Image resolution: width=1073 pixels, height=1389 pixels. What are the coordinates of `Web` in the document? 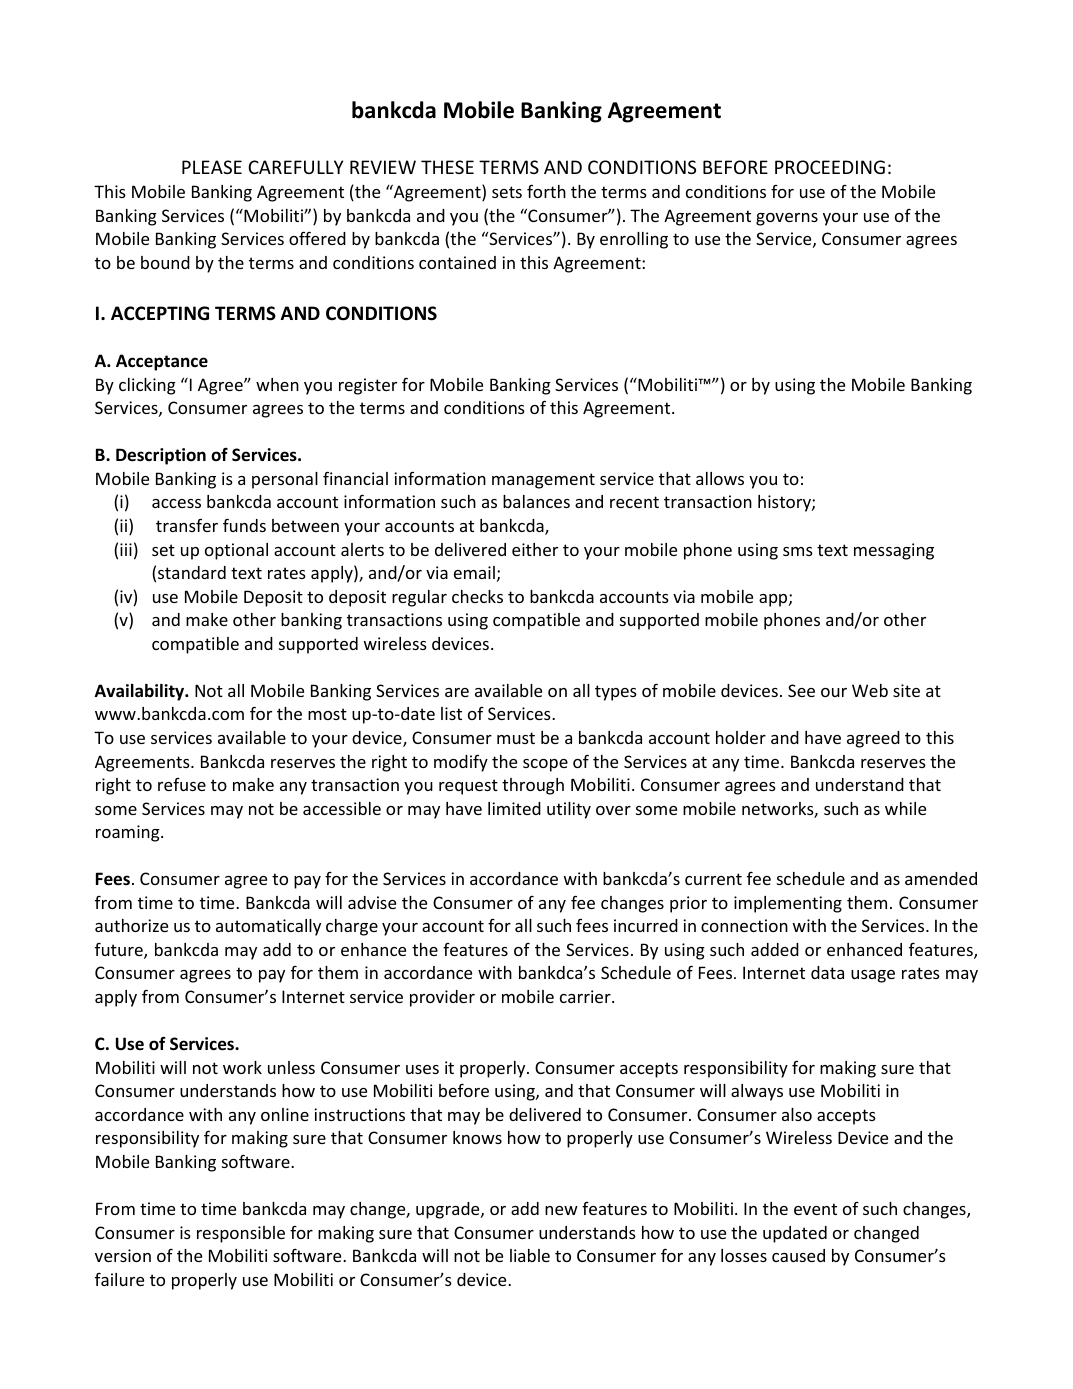 It's located at (870, 690).
